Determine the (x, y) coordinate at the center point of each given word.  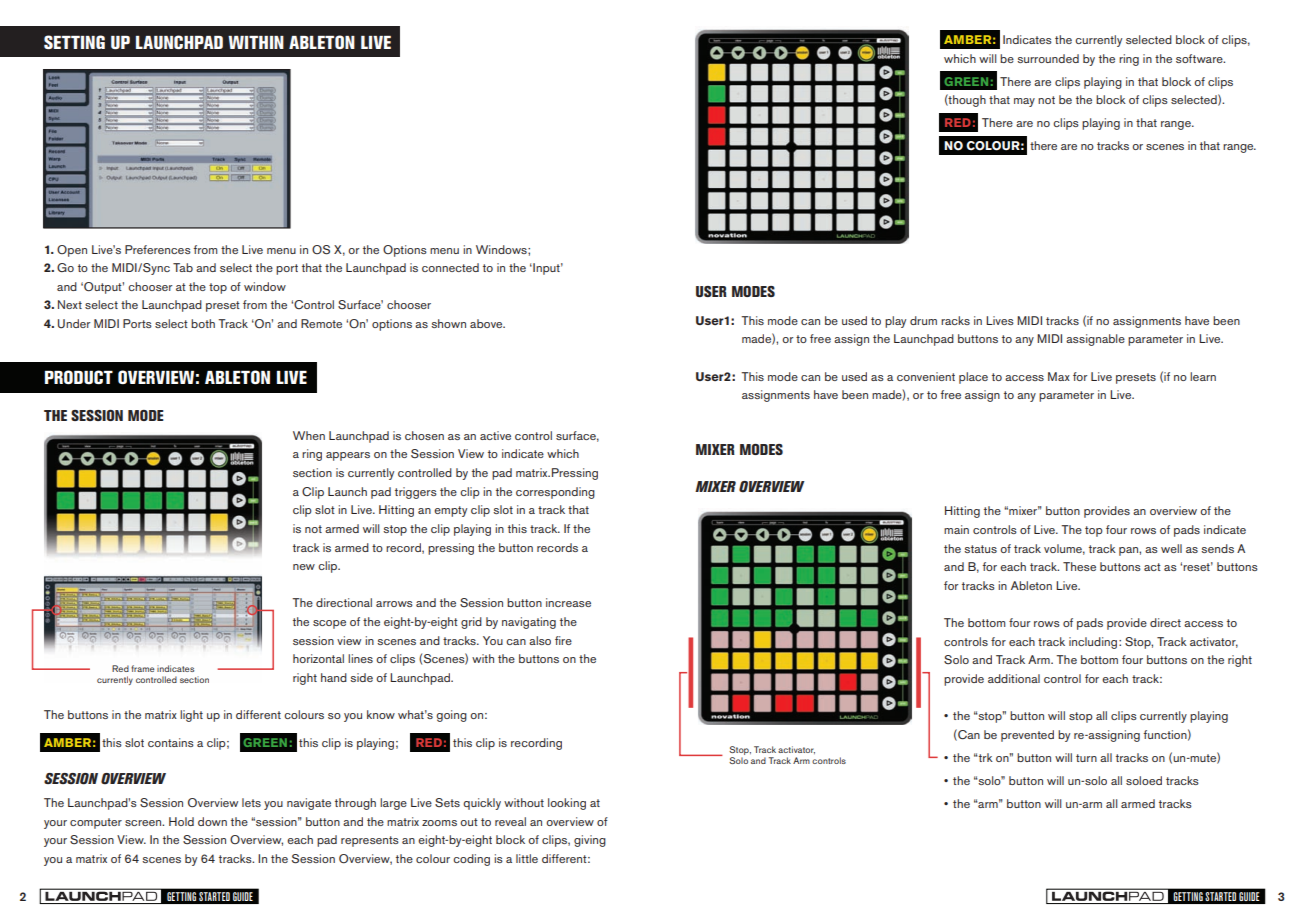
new (304, 567)
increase (568, 602)
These (1079, 566)
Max (1059, 376)
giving (590, 841)
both (203, 323)
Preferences (158, 249)
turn (1086, 758)
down (212, 821)
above (487, 323)
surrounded (1048, 58)
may (1024, 102)
